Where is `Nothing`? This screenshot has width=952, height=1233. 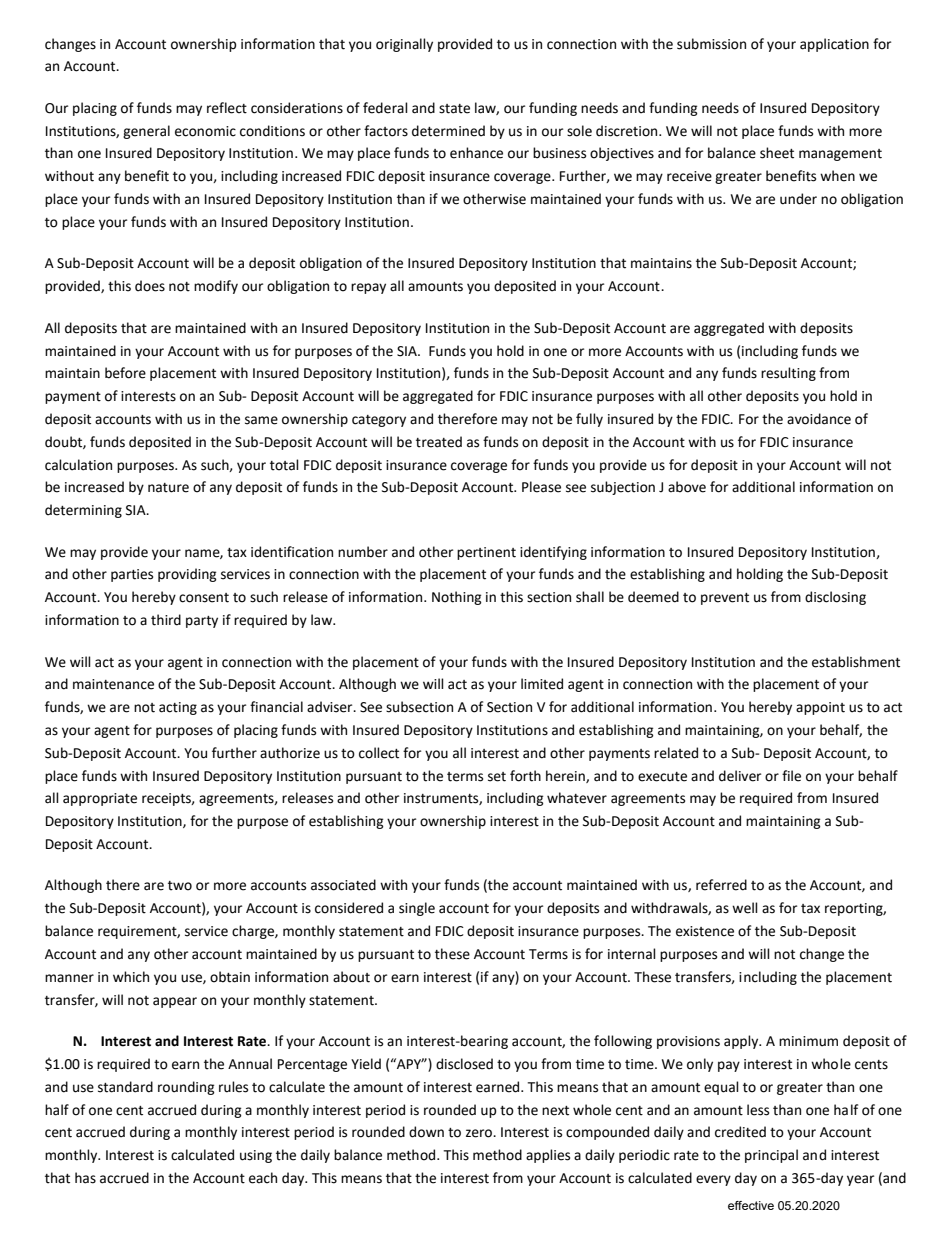 Nothing is located at coordinates (457, 598).
